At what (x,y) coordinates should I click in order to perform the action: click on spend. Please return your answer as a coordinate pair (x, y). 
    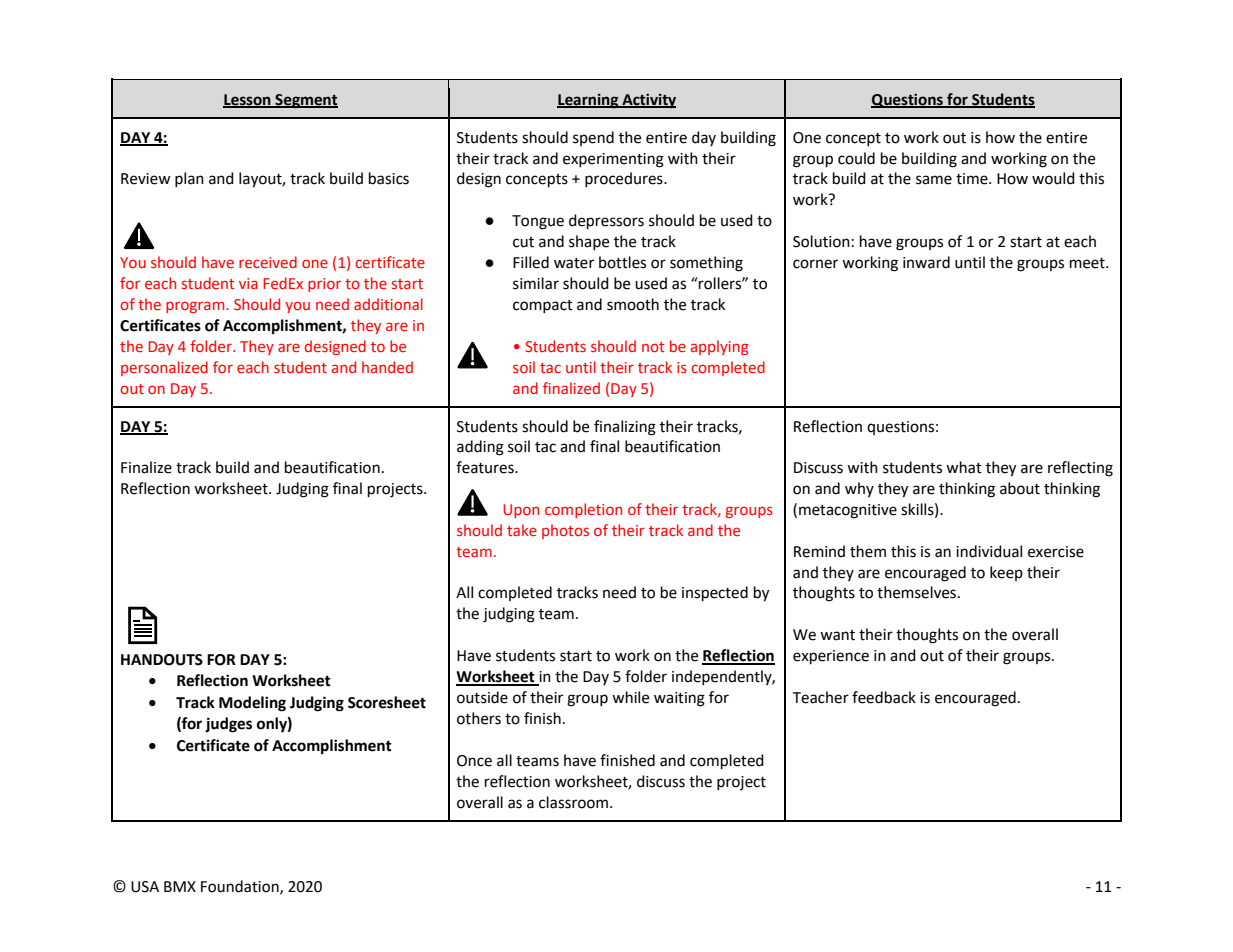
    Looking at the image, I should click on (593, 138).
